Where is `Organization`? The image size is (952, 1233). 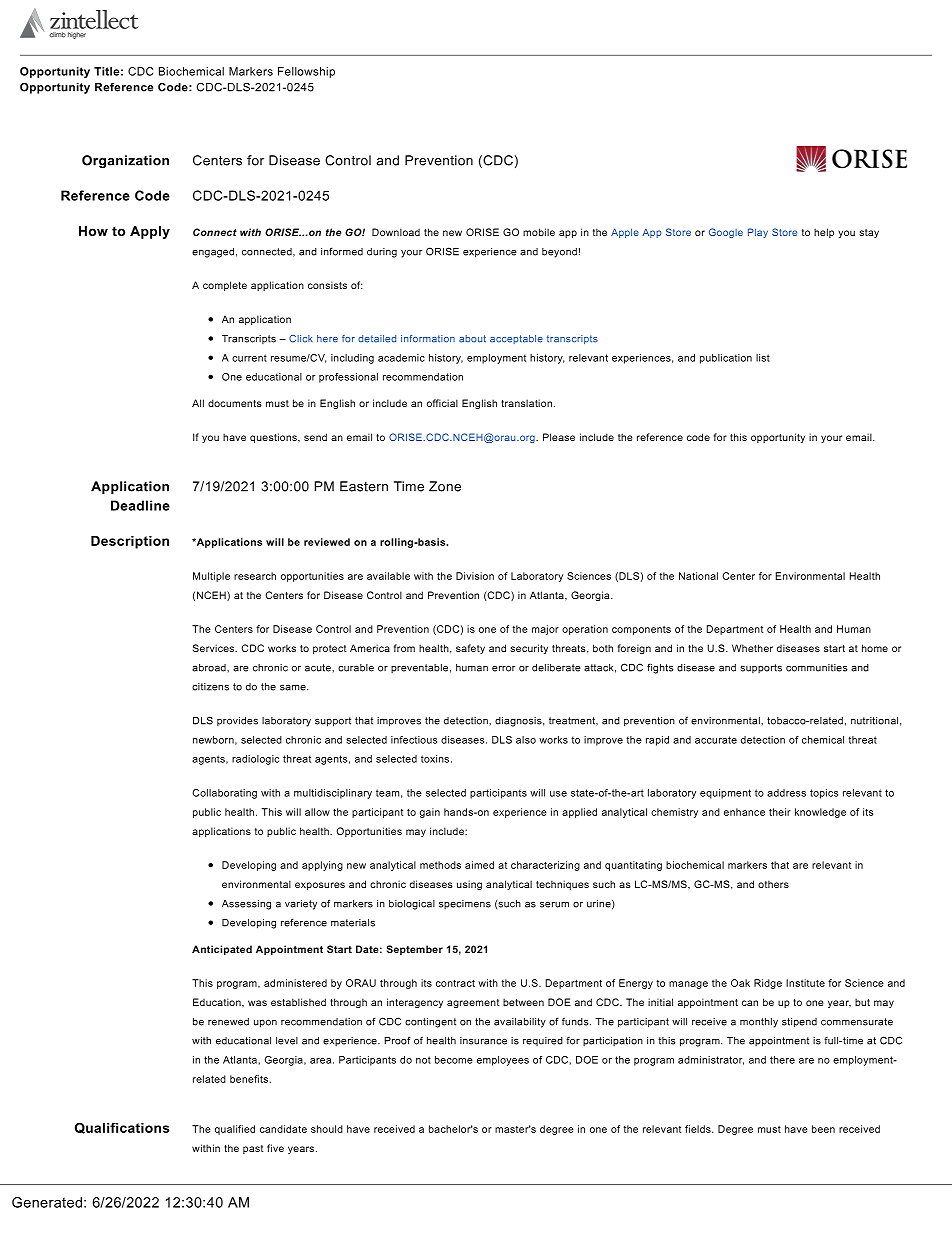 Organization is located at coordinates (125, 161).
